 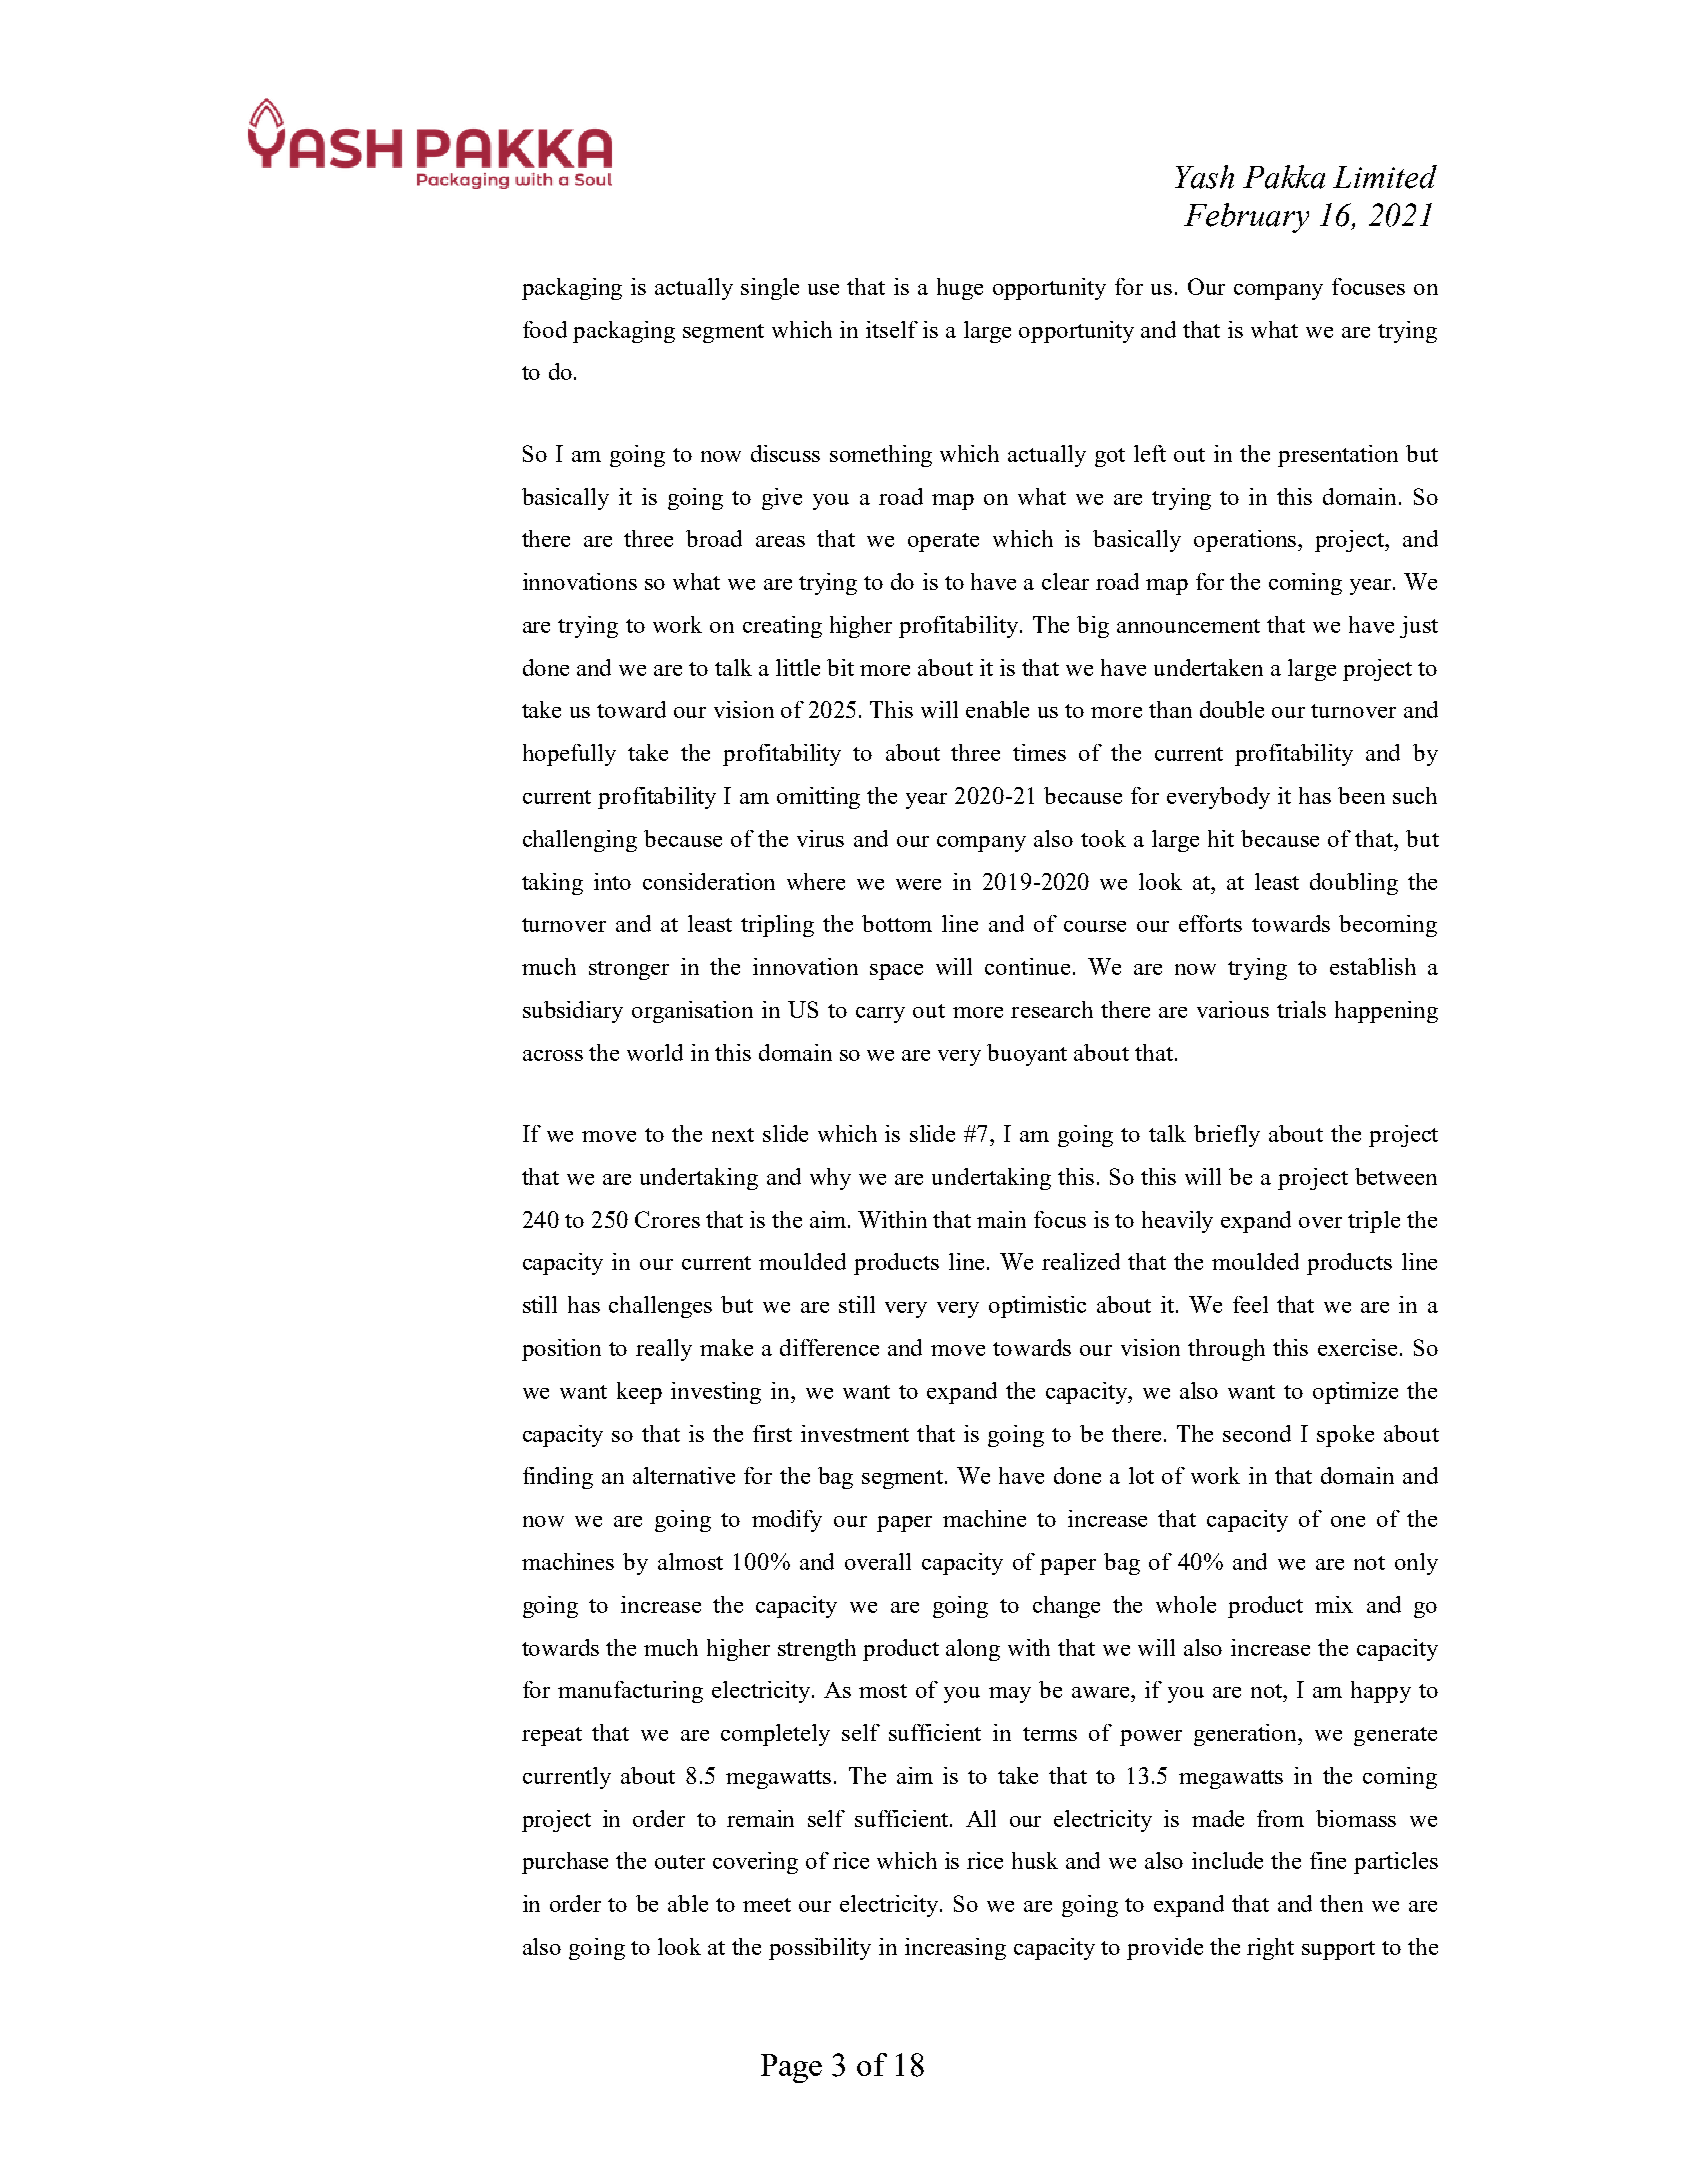 What do you see at coordinates (1338, 1950) in the page?
I see `support` at bounding box center [1338, 1950].
